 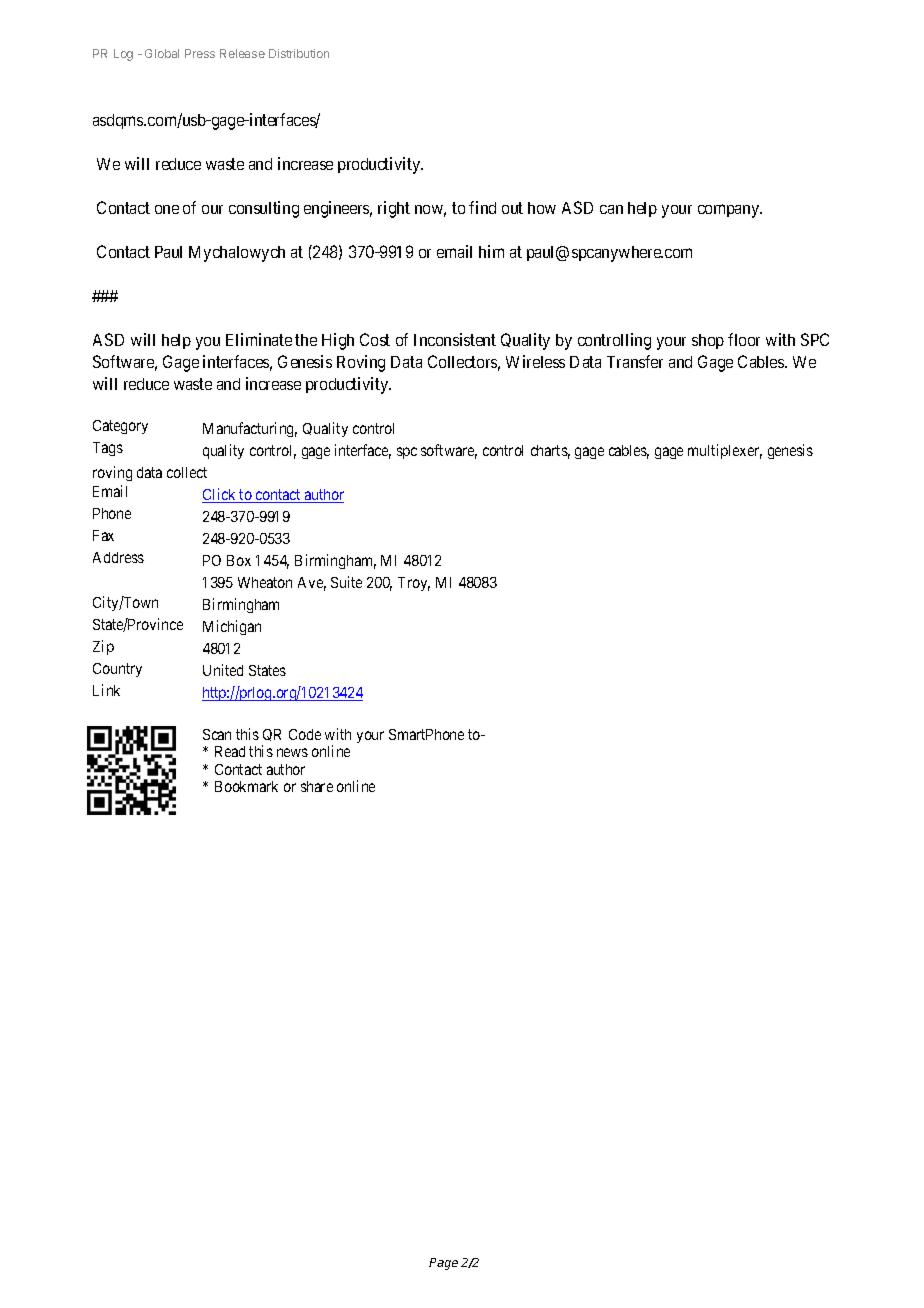 I want to click on news, so click(x=292, y=752).
